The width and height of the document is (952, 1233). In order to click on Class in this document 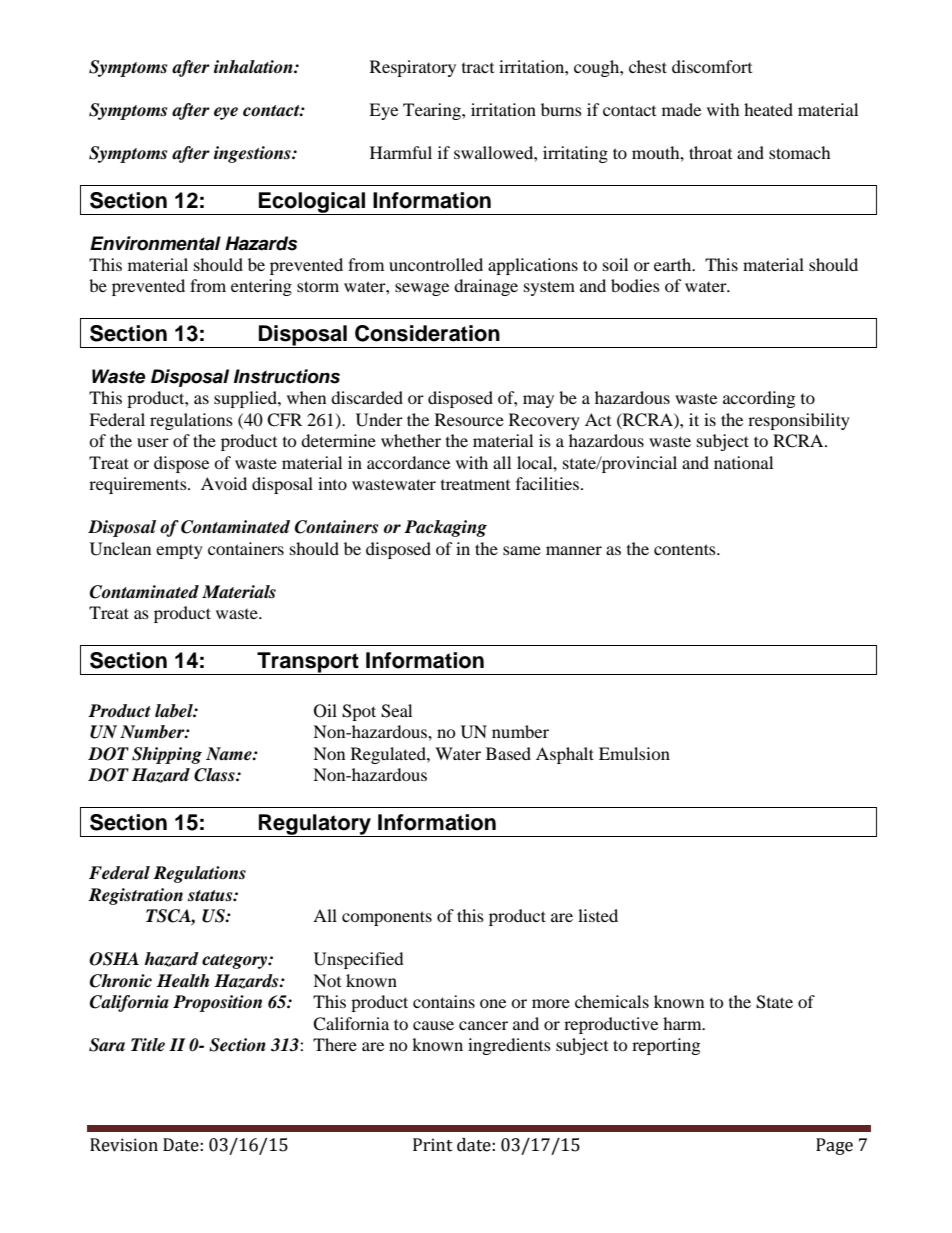, I will do `click(215, 775)`.
